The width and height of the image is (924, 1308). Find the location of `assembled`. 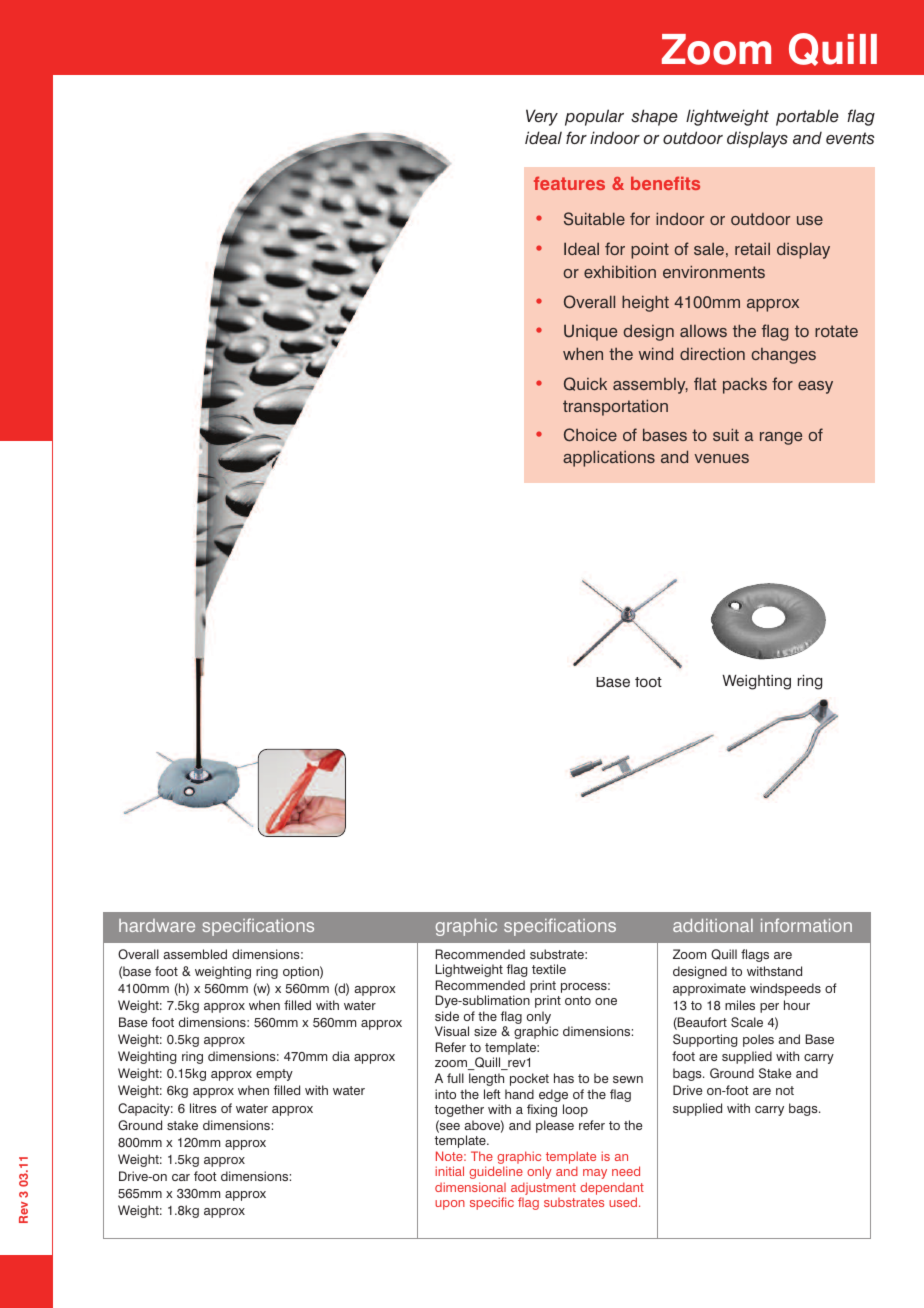

assembled is located at coordinates (195, 954).
